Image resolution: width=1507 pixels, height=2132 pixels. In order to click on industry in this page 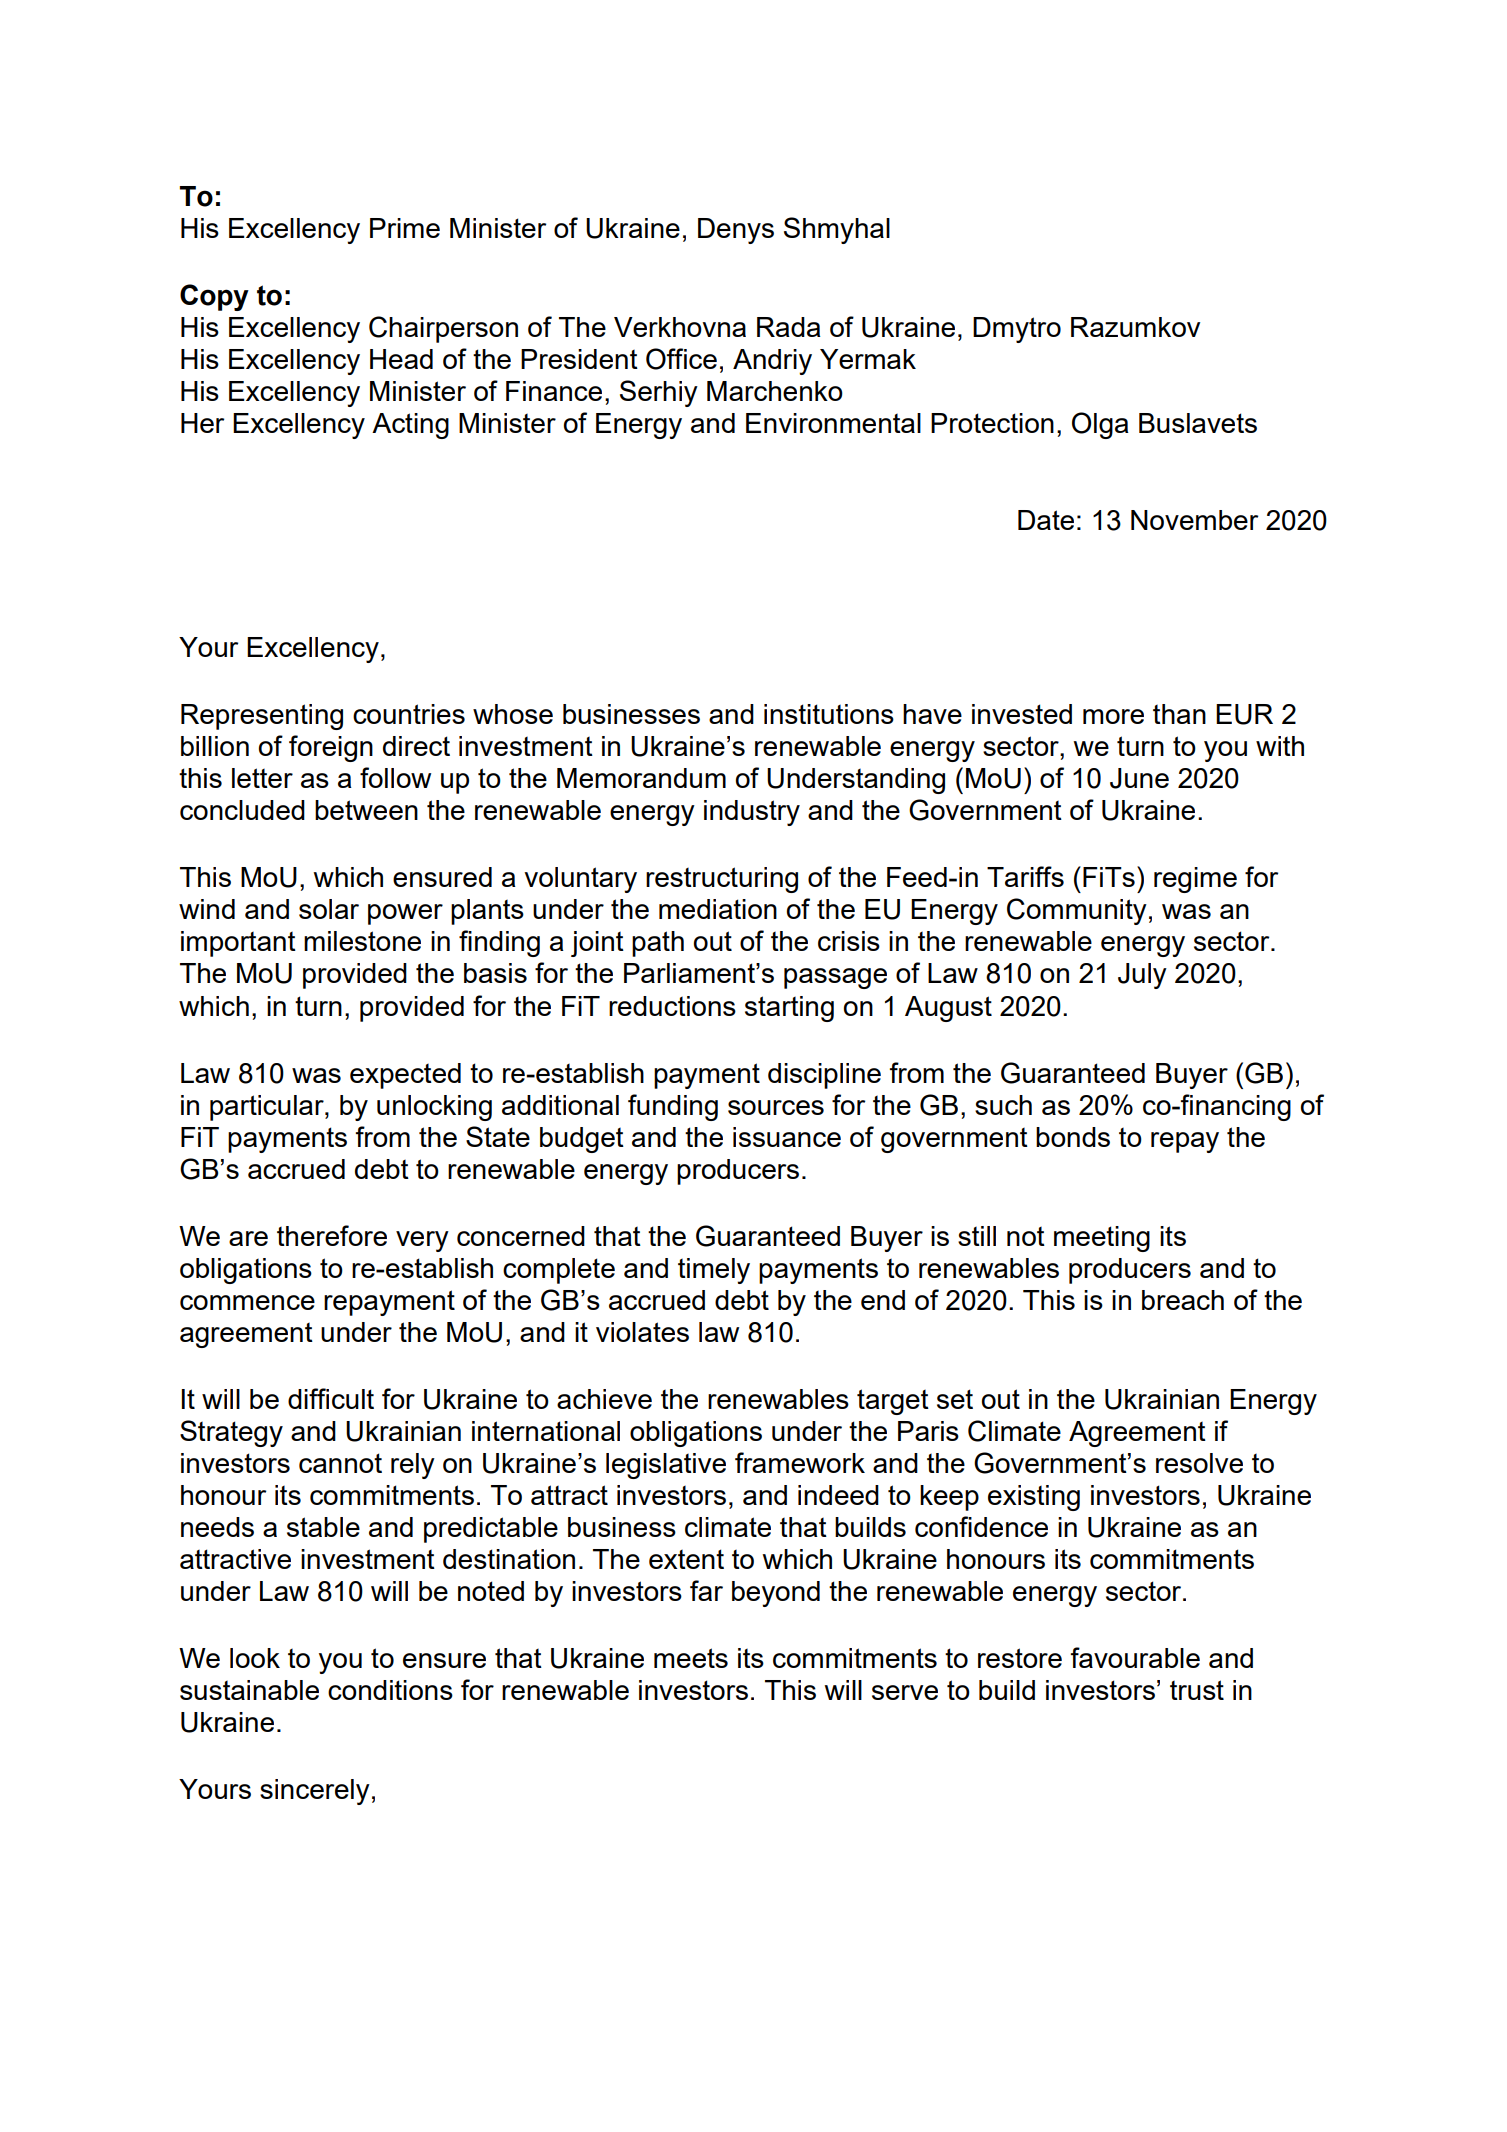, I will do `click(752, 813)`.
